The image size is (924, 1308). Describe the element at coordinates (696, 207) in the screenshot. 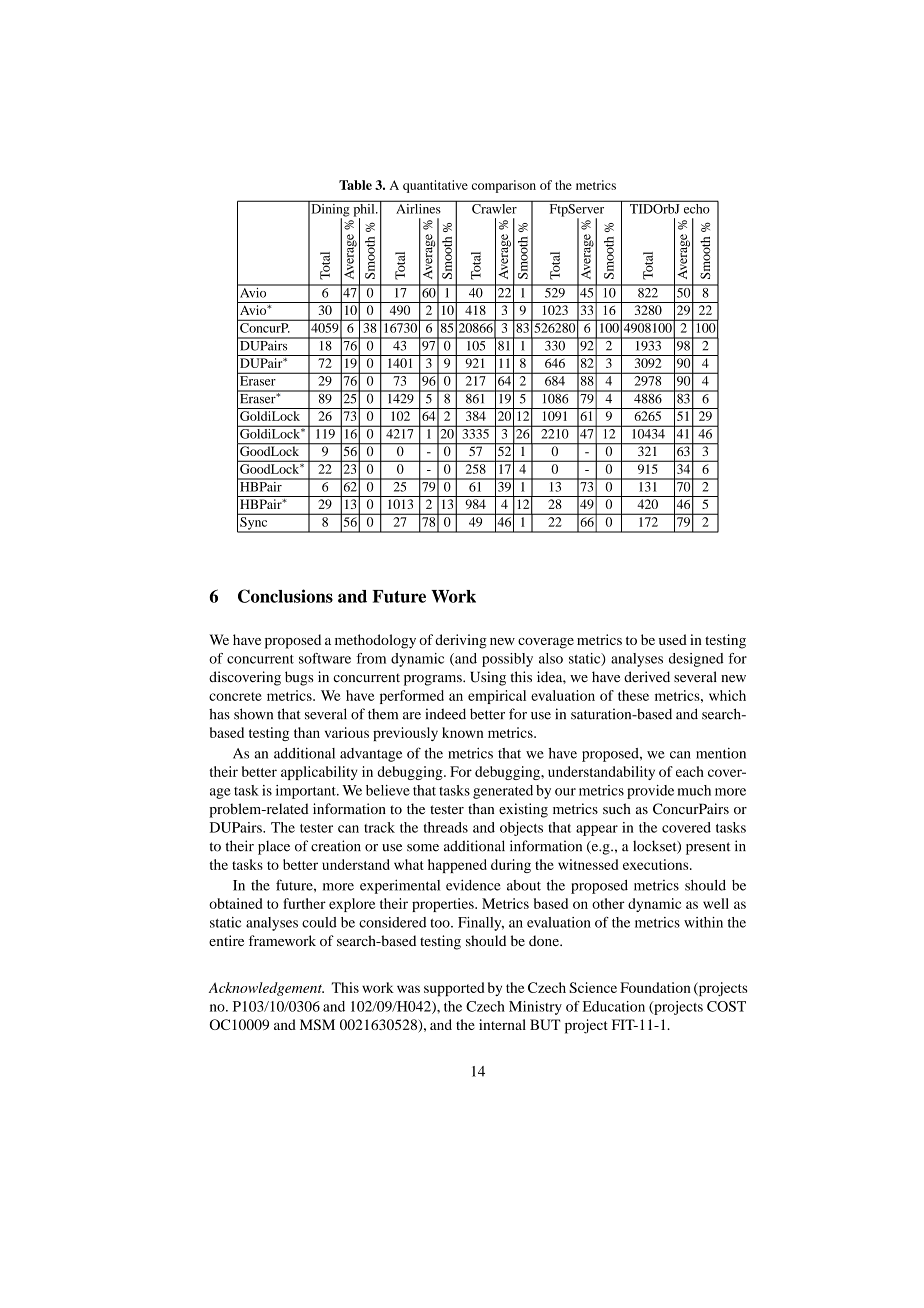

I see `echo` at that location.
